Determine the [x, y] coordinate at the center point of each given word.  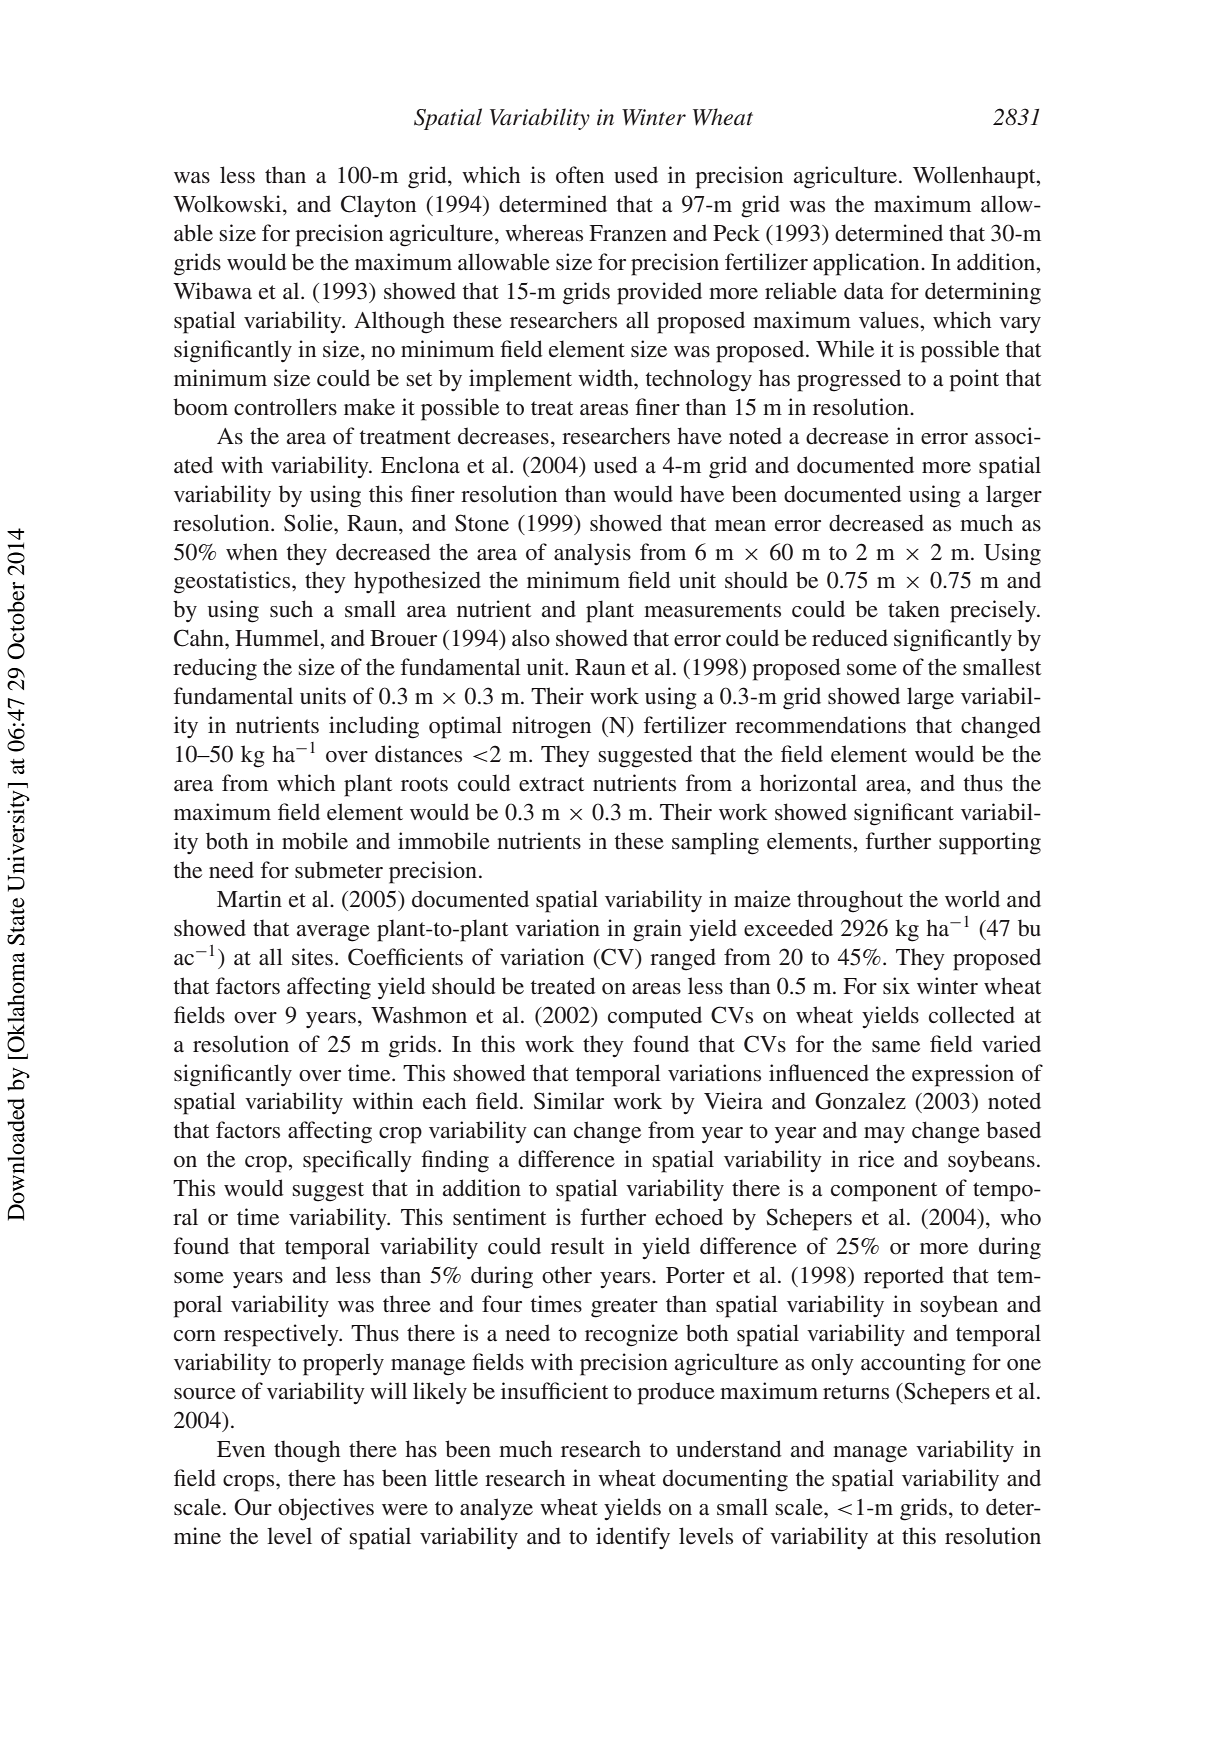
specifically [357, 1161]
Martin [249, 899]
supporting [990, 843]
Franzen [628, 233]
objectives [326, 1509]
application [867, 264]
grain [657, 930]
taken [914, 609]
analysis [592, 554]
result [577, 1246]
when [252, 551]
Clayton [378, 206]
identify [633, 1538]
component [884, 1192]
